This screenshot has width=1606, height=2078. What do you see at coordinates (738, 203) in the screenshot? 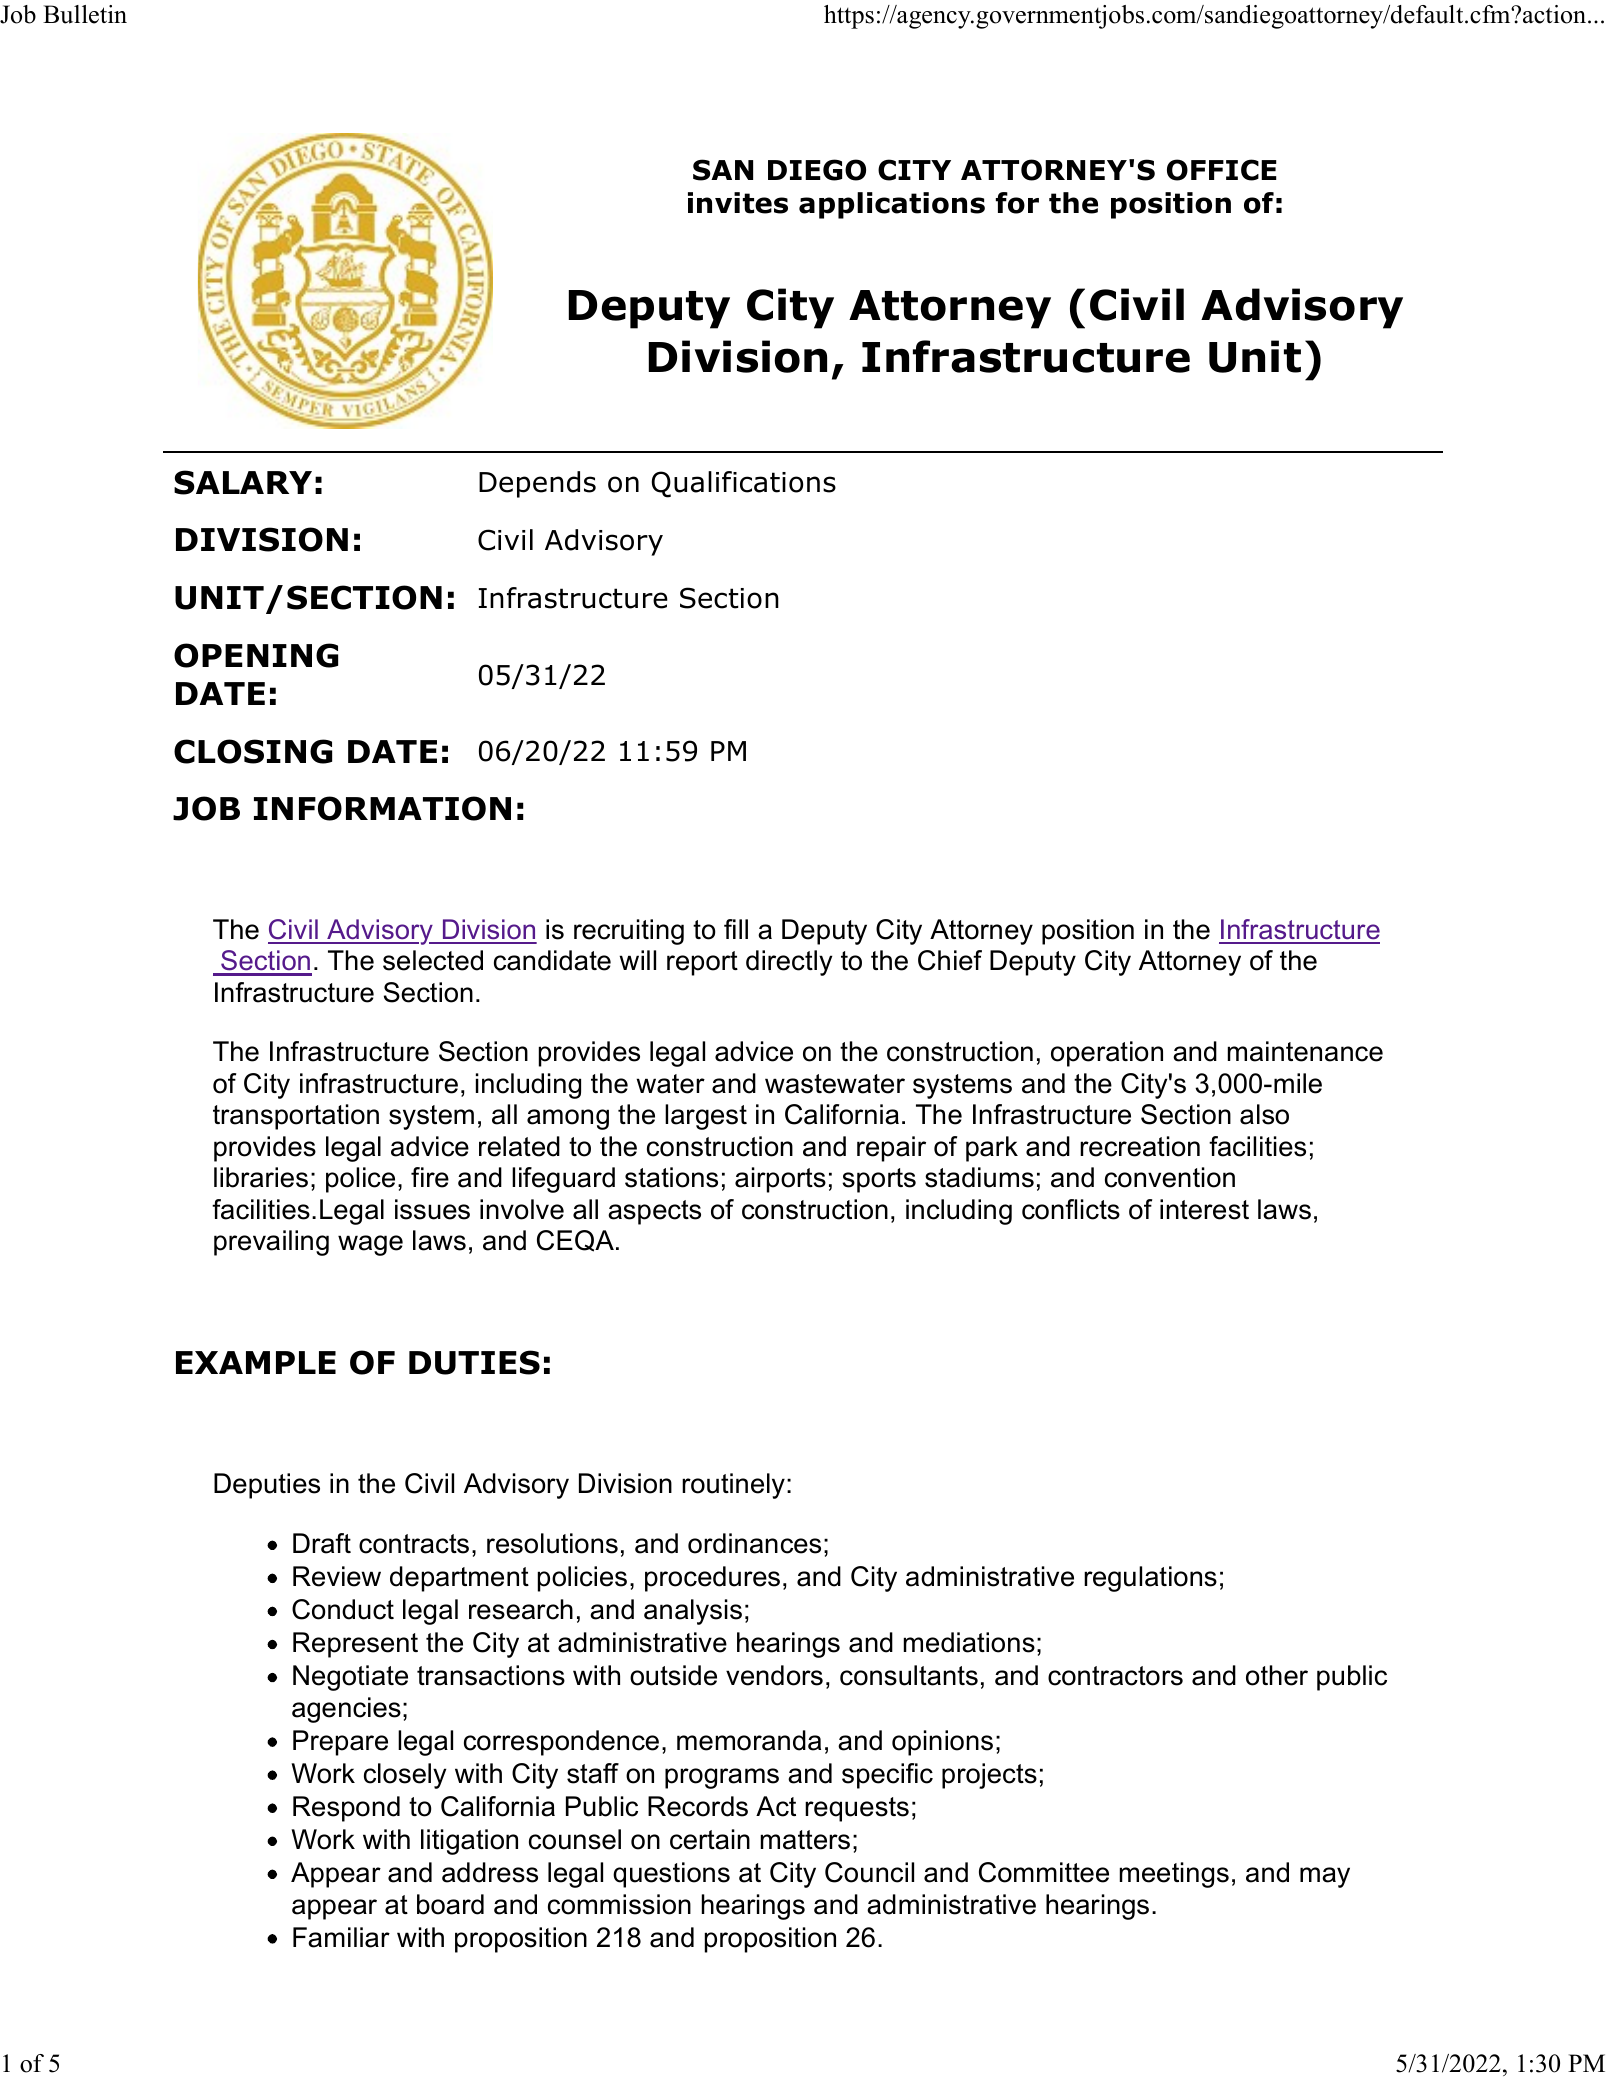
I see `invites` at bounding box center [738, 203].
